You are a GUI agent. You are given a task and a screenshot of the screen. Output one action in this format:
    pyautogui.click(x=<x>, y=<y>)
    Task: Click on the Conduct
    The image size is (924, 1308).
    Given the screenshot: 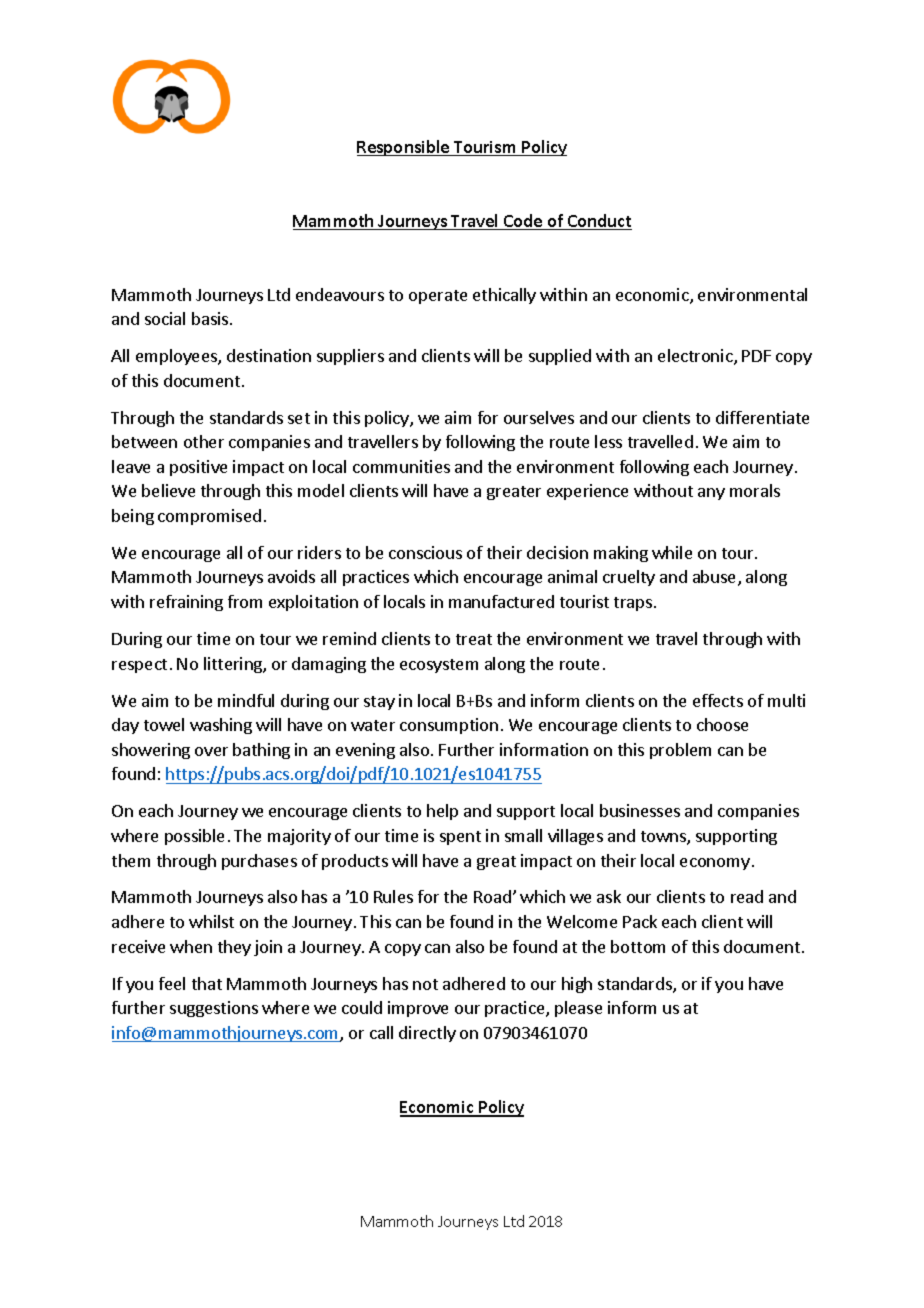 What is the action you would take?
    pyautogui.click(x=599, y=222)
